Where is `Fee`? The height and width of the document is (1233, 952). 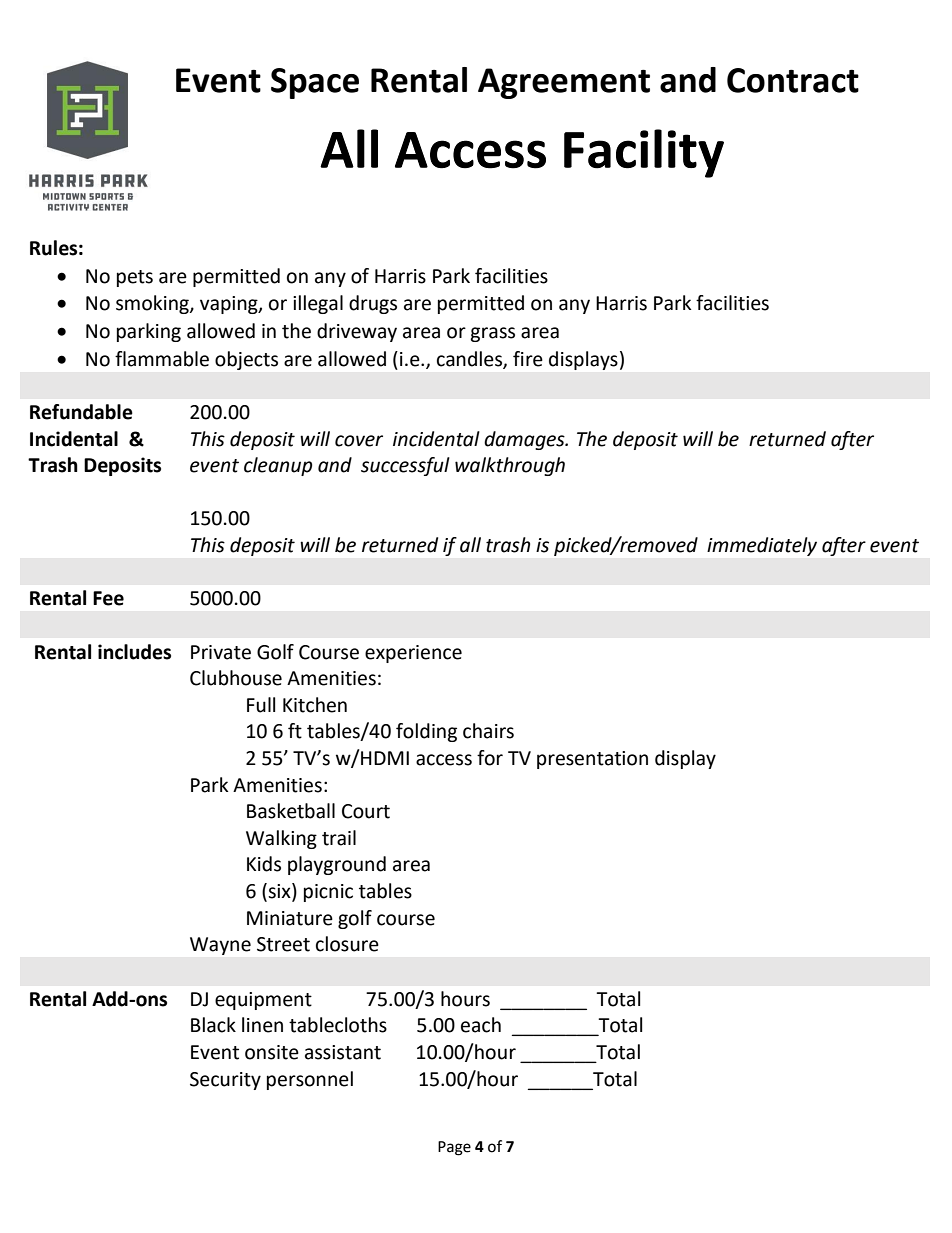 Fee is located at coordinates (108, 598).
